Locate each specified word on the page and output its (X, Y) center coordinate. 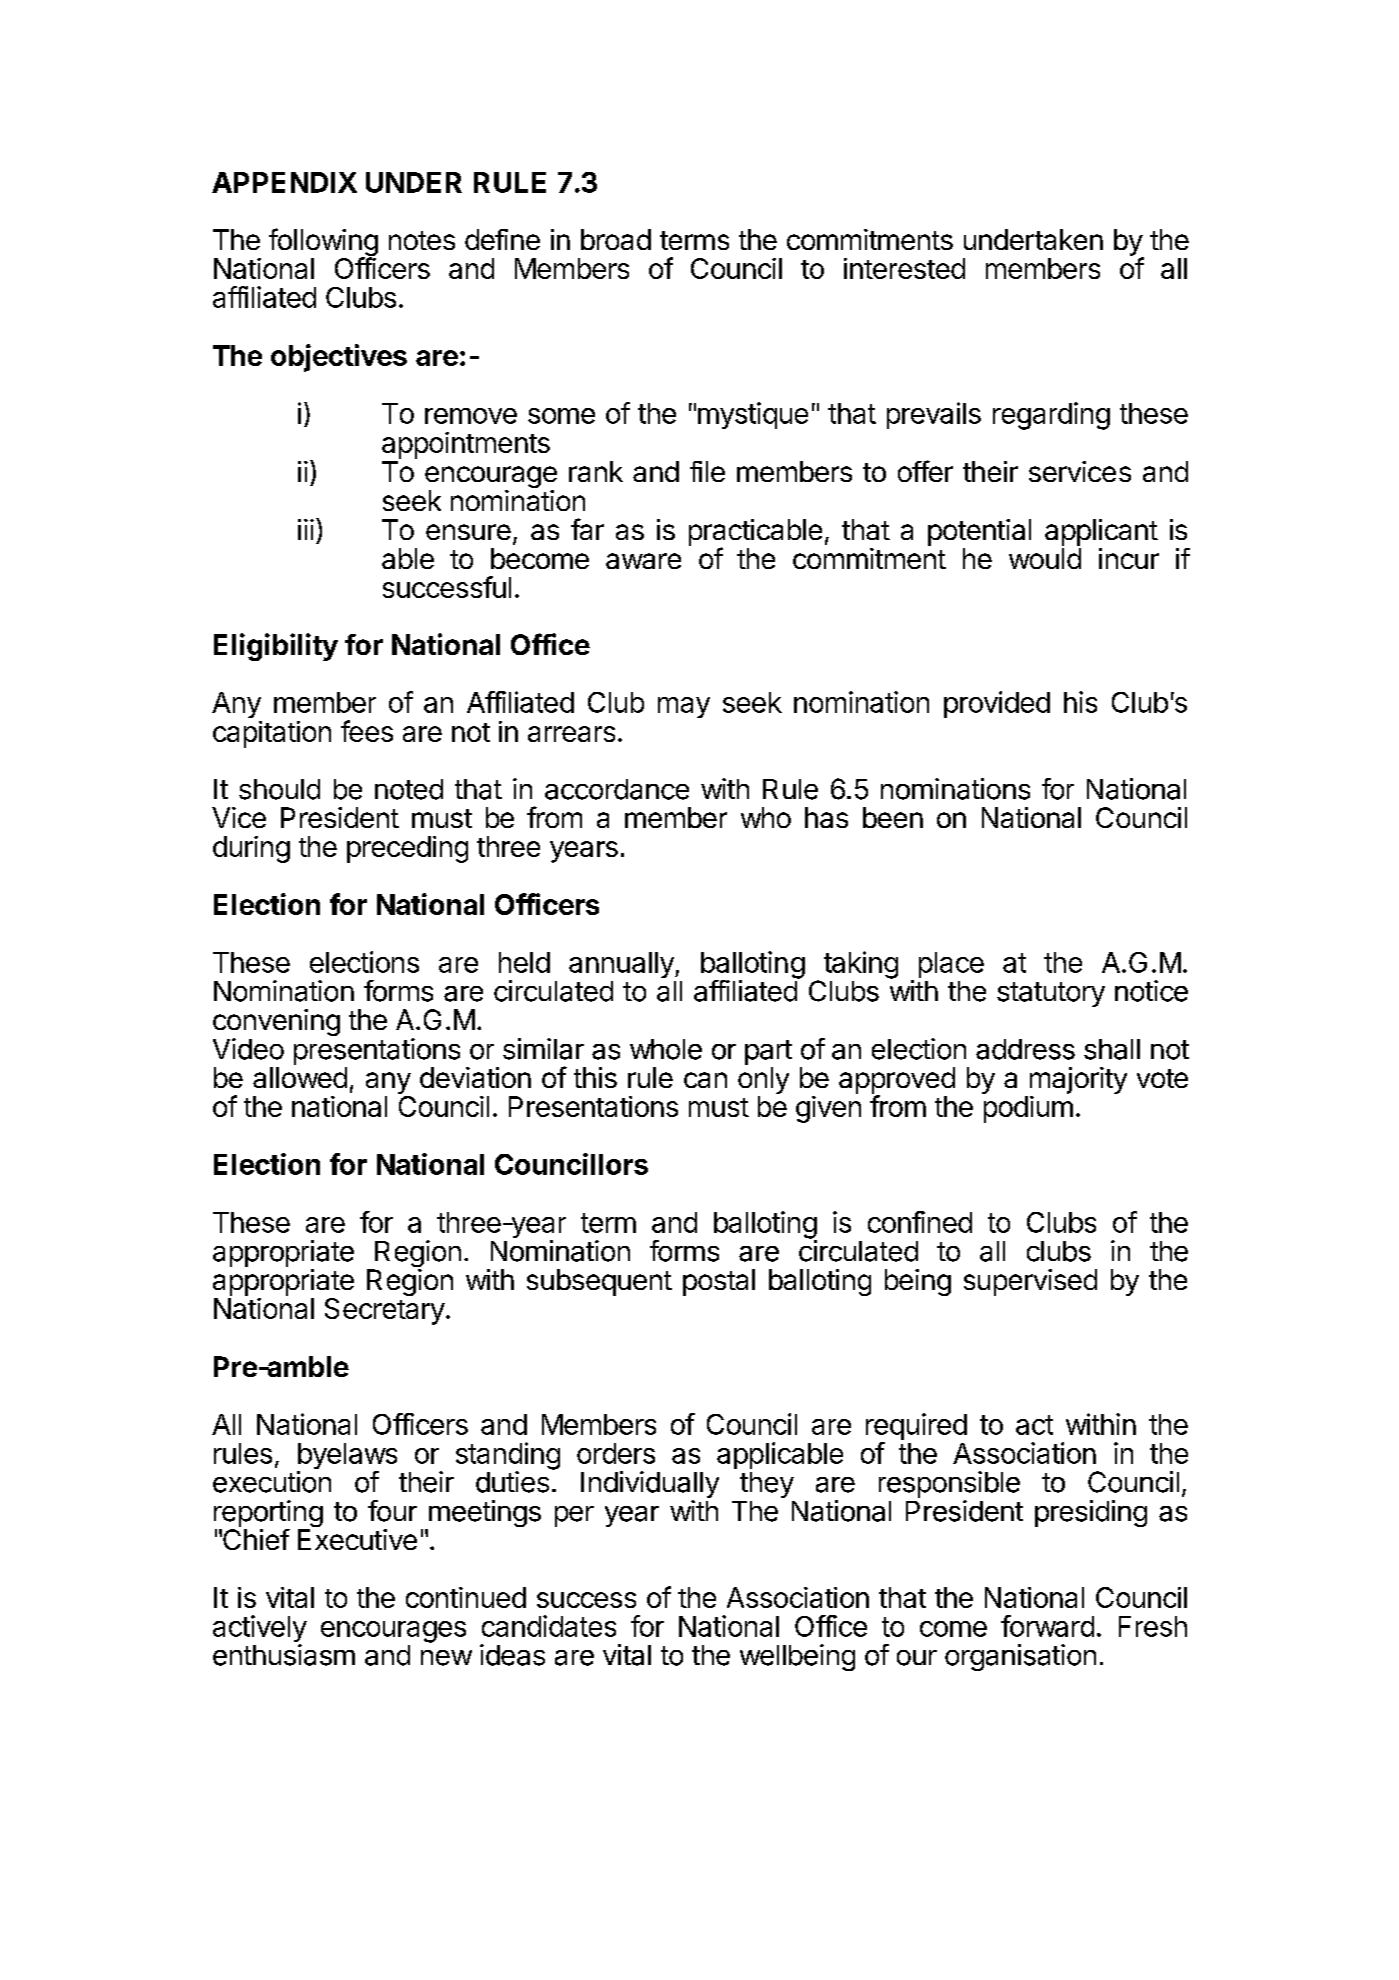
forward (1047, 1626)
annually (622, 965)
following (323, 243)
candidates (549, 1626)
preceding (407, 849)
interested (904, 268)
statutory (1051, 994)
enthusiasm (284, 1655)
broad (616, 239)
